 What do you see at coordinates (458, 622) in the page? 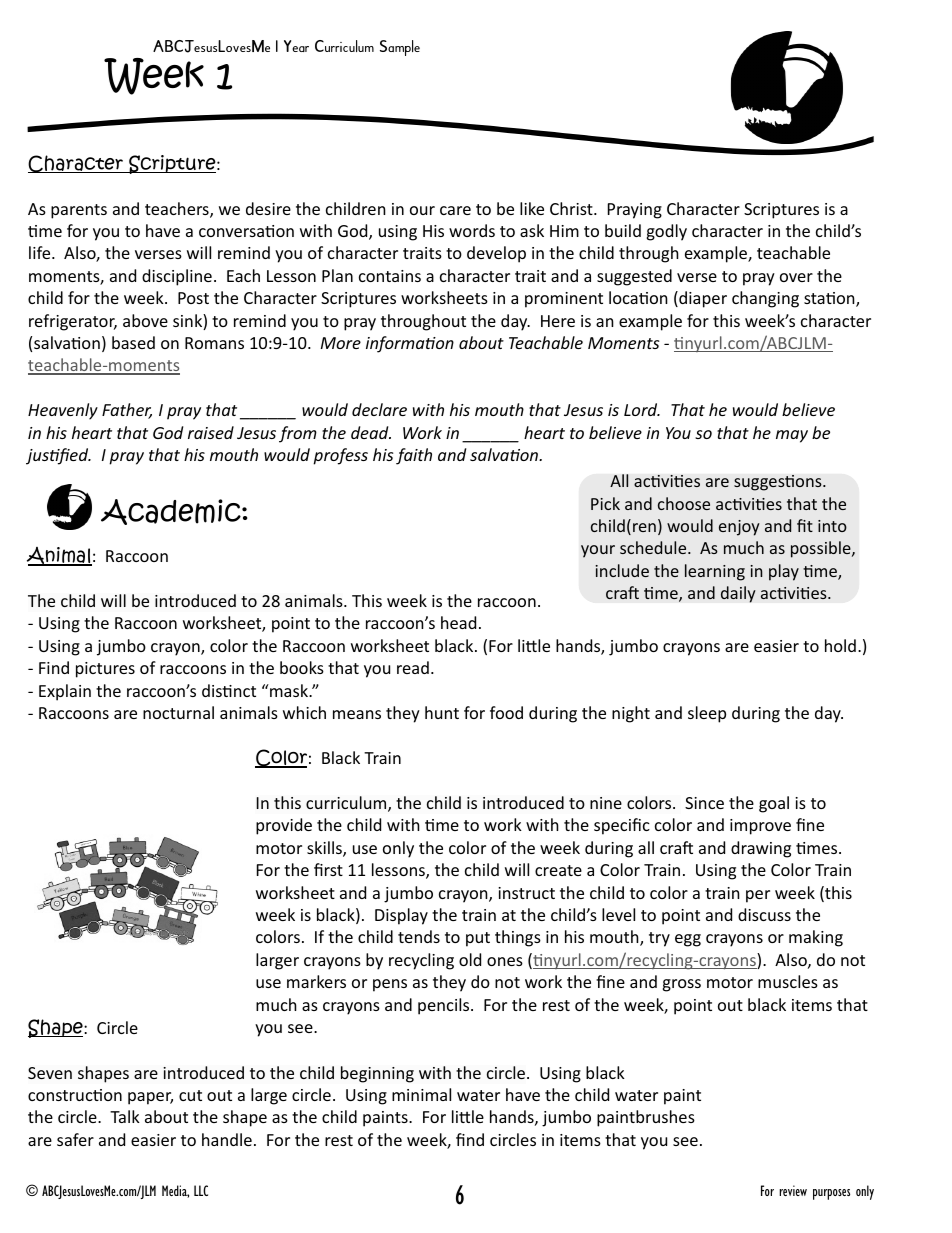
I see `head` at bounding box center [458, 622].
